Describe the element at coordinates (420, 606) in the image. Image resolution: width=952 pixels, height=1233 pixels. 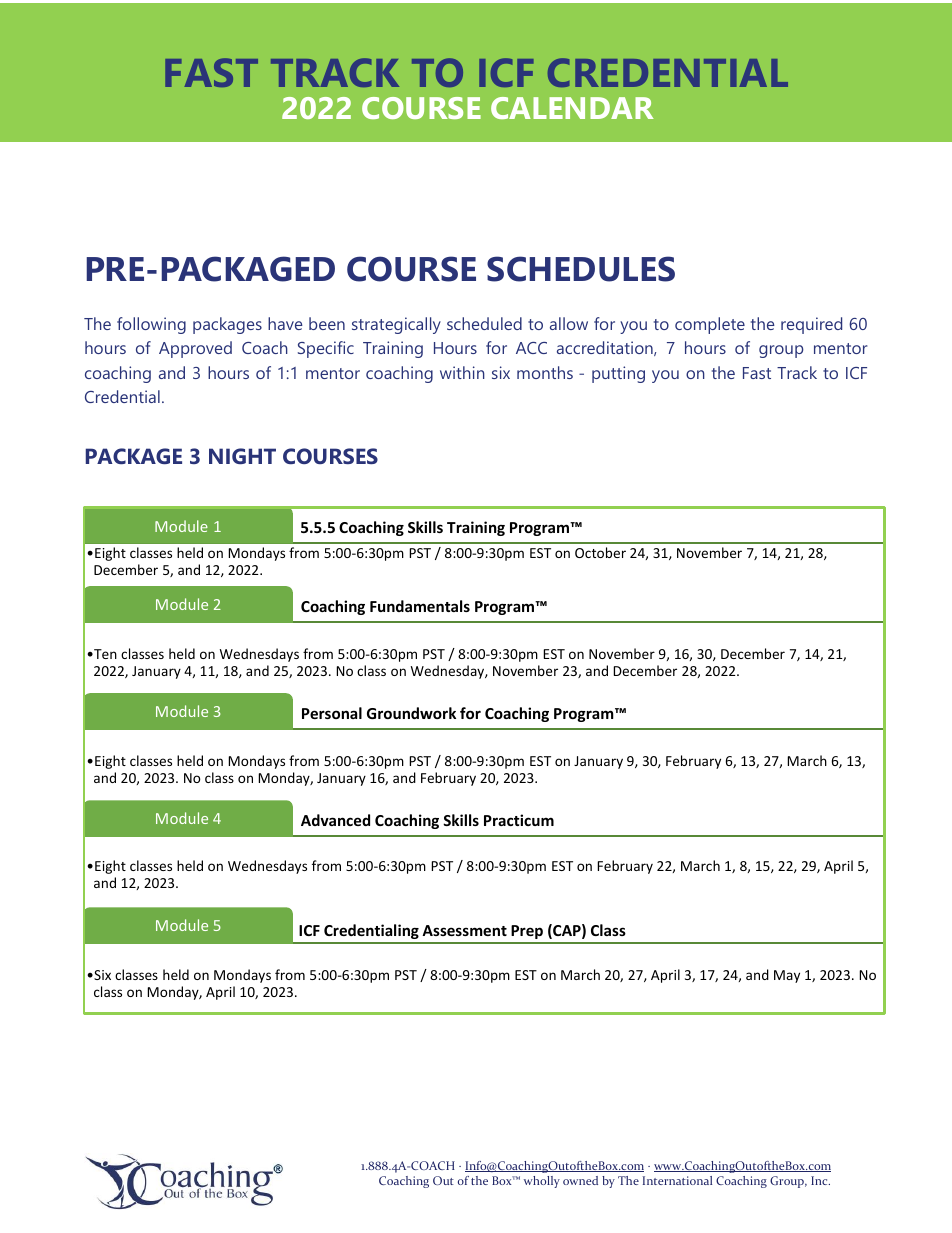
I see `Fundamentals` at that location.
